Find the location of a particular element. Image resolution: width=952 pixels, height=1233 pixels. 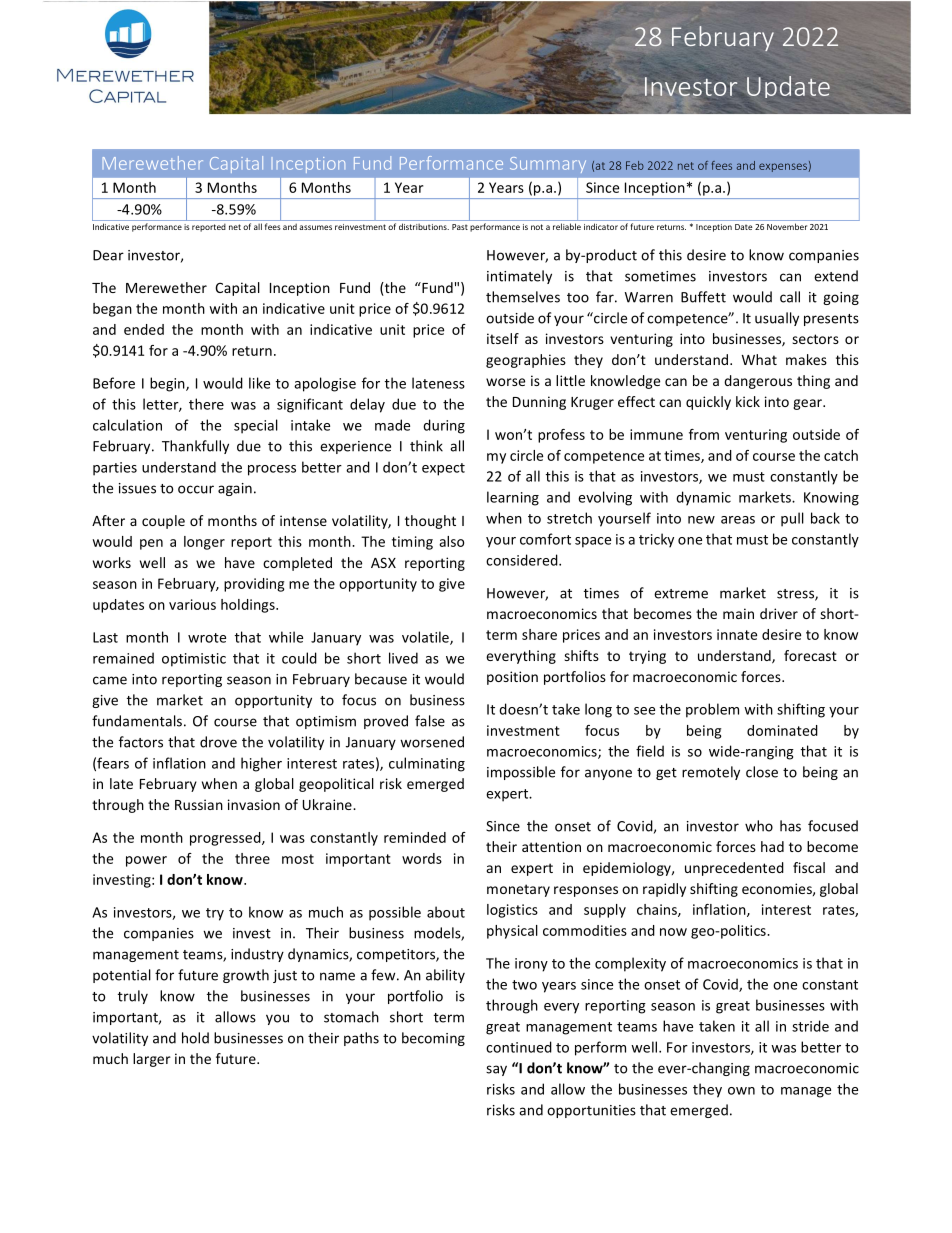

volatile is located at coordinates (426, 638).
